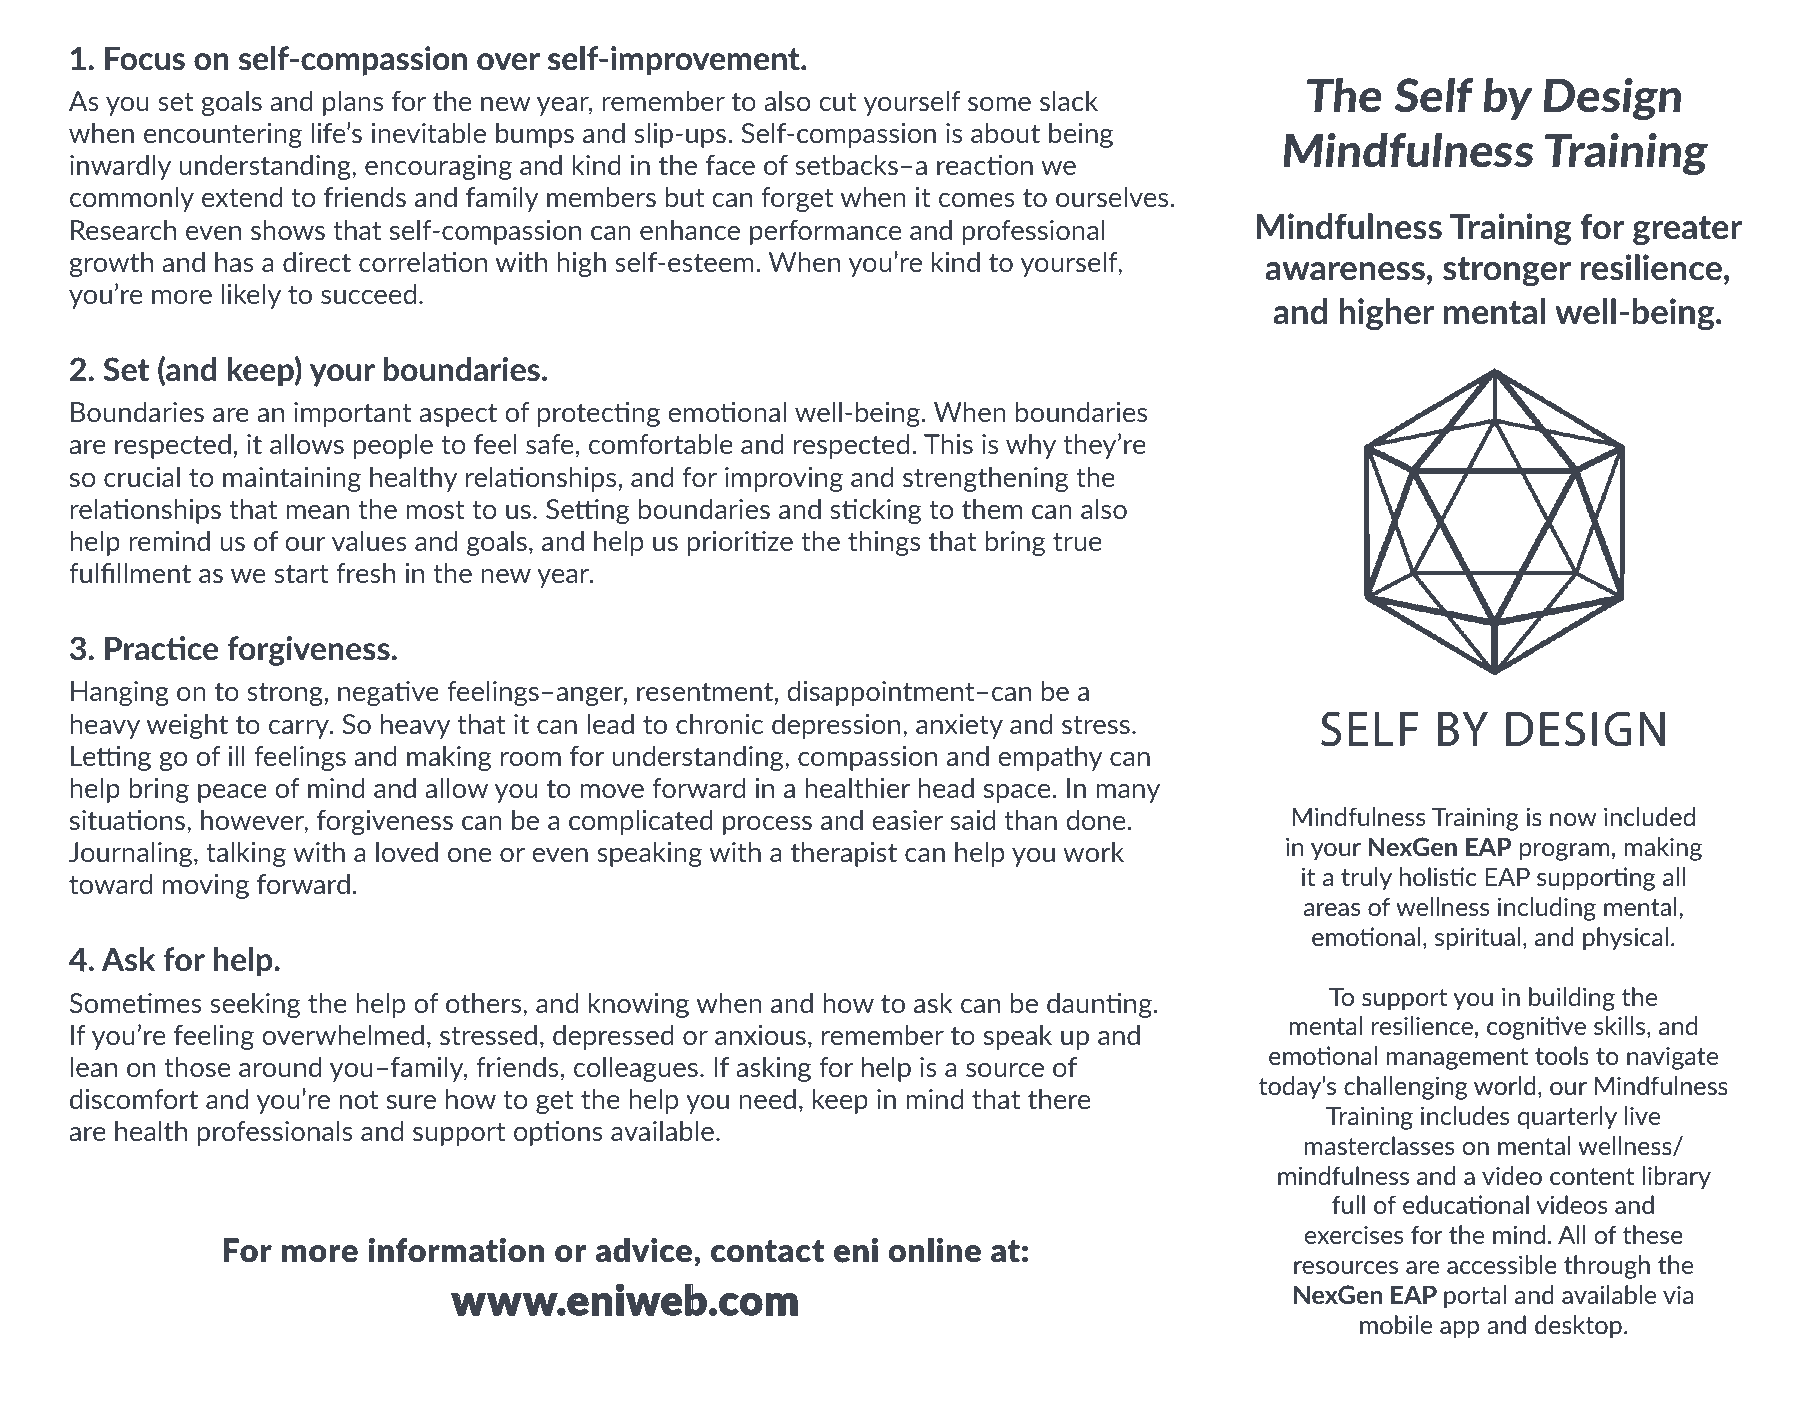 The image size is (1818, 1405). What do you see at coordinates (300, 729) in the document?
I see `carry` at bounding box center [300, 729].
